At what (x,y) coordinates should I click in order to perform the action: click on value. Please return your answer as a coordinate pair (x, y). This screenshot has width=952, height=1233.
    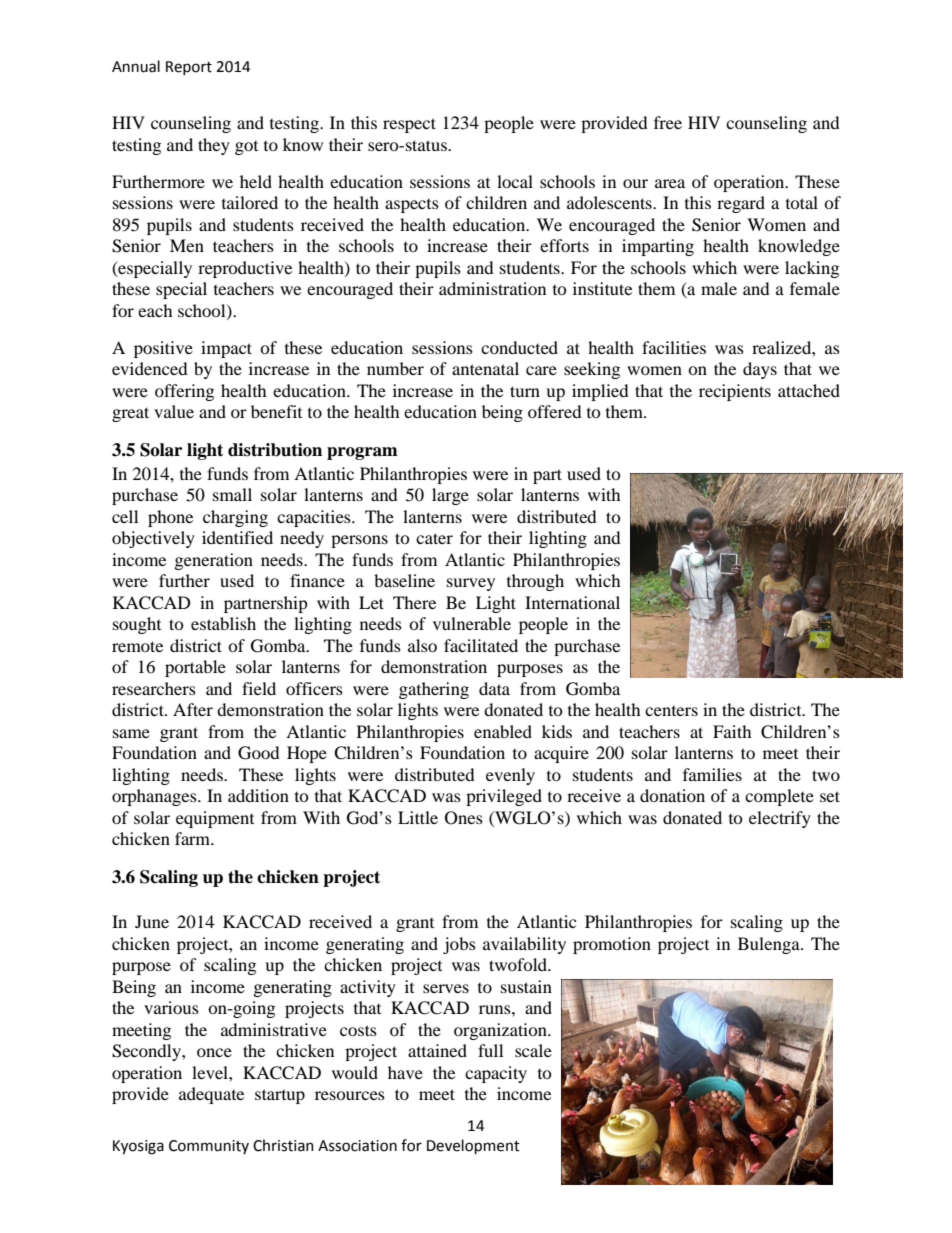
    Looking at the image, I should click on (174, 411).
